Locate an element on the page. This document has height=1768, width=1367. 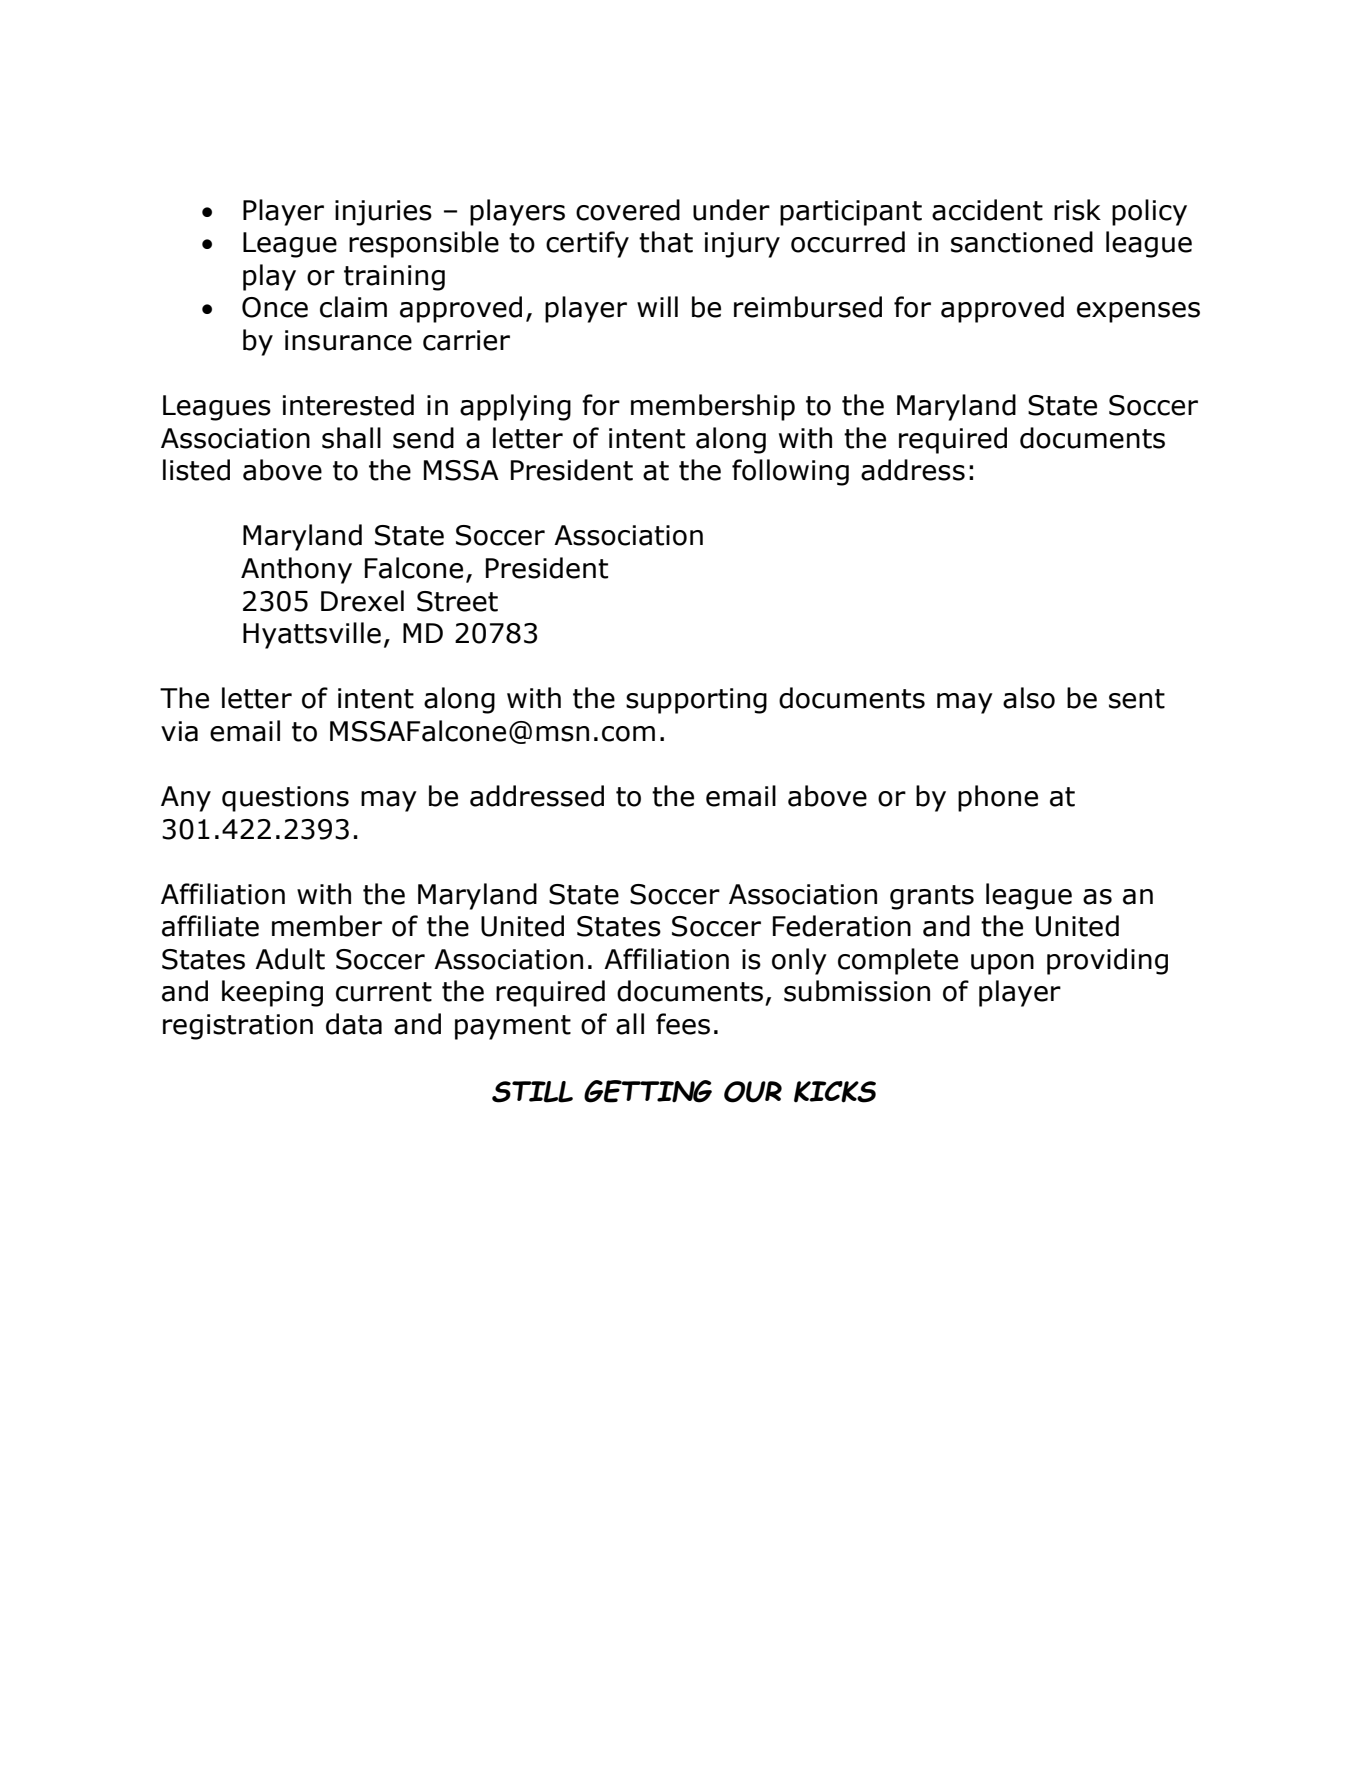
supporting is located at coordinates (696, 701).
